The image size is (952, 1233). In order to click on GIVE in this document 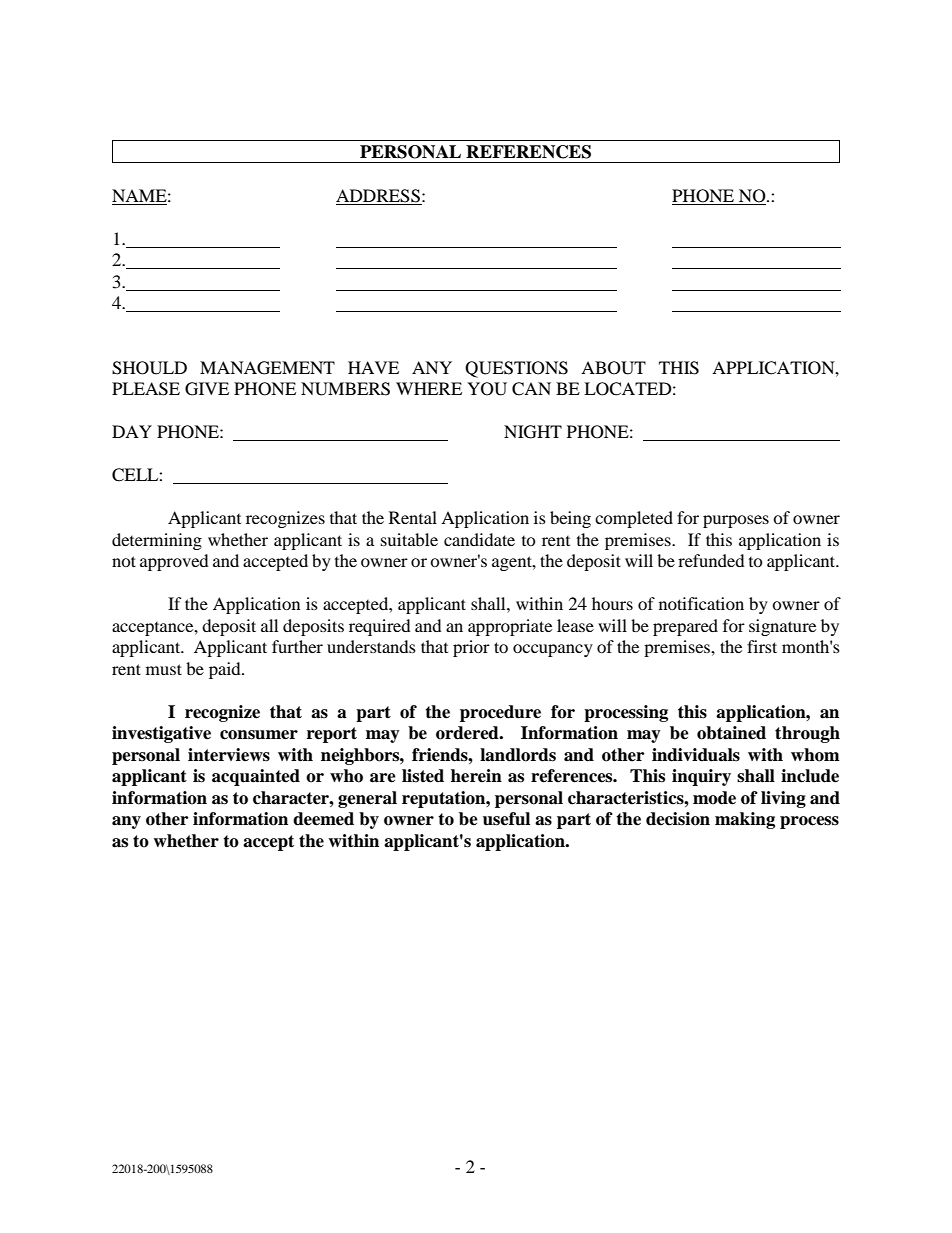, I will do `click(207, 389)`.
